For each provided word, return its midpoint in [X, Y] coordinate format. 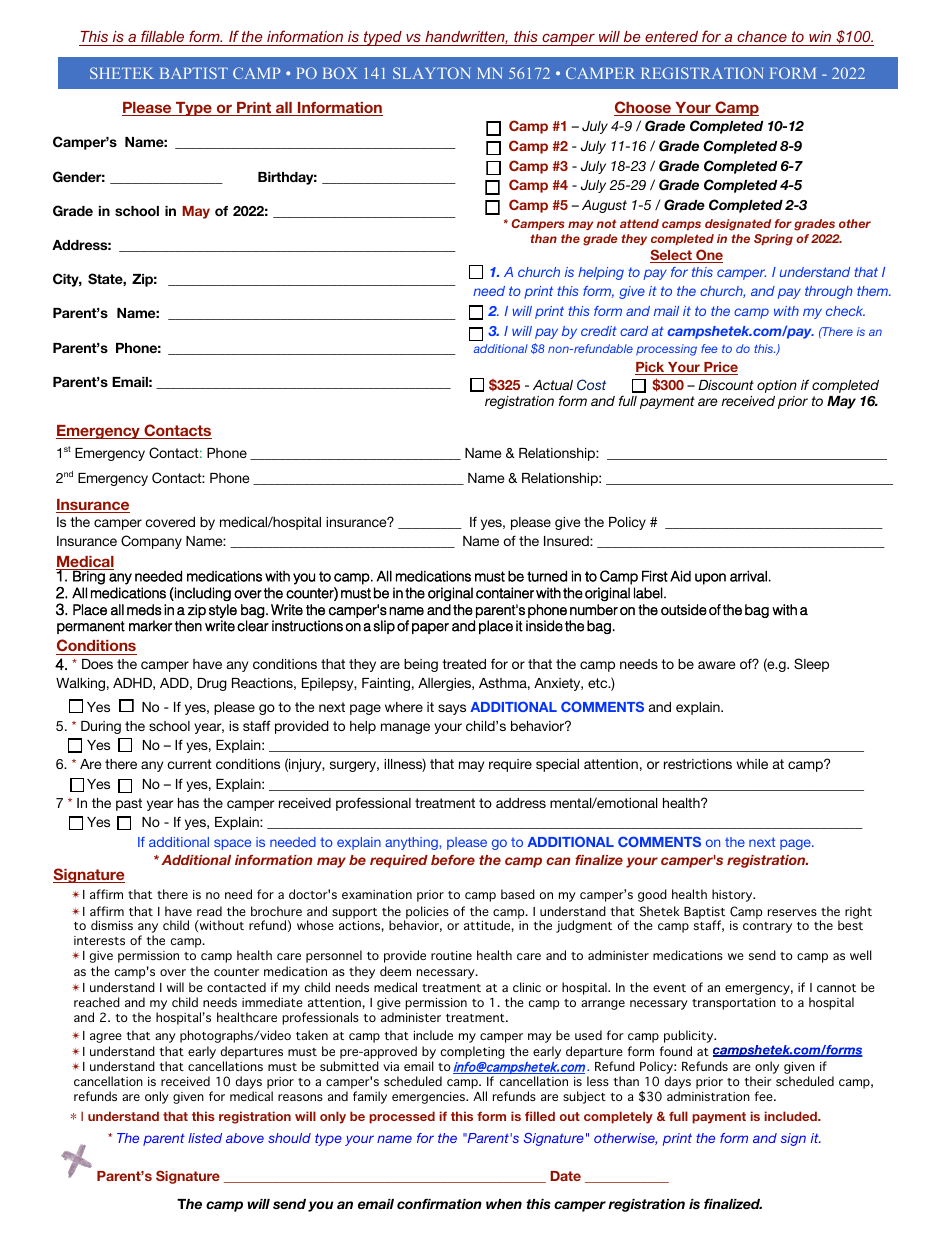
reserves [792, 912]
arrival [748, 576]
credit [599, 331]
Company [151, 542]
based [518, 894]
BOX [340, 73]
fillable [162, 36]
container [505, 593]
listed [205, 1138]
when [504, 1204]
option [777, 386]
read [209, 911]
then [188, 626]
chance [762, 36]
